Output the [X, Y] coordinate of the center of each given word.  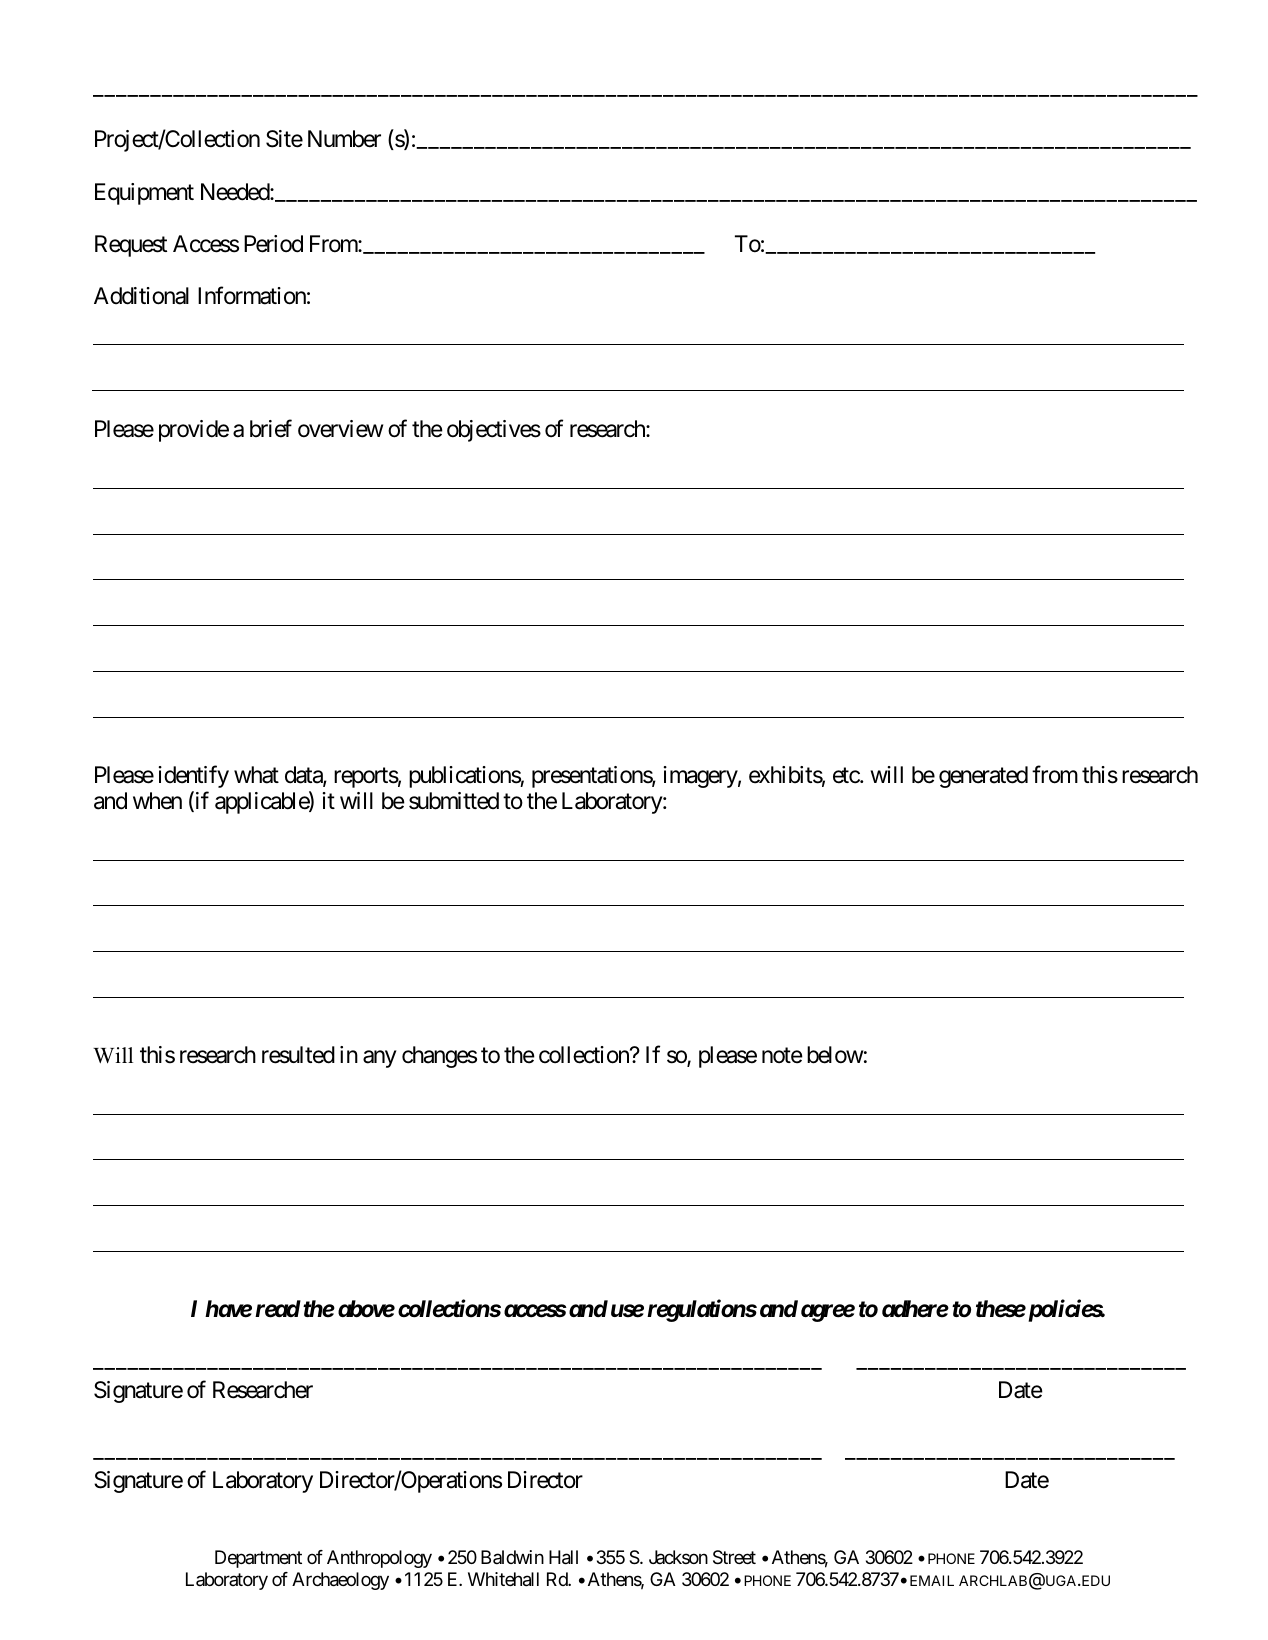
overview [340, 429]
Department [258, 1559]
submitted [454, 801]
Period [273, 244]
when [157, 801]
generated [983, 777]
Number [344, 139]
